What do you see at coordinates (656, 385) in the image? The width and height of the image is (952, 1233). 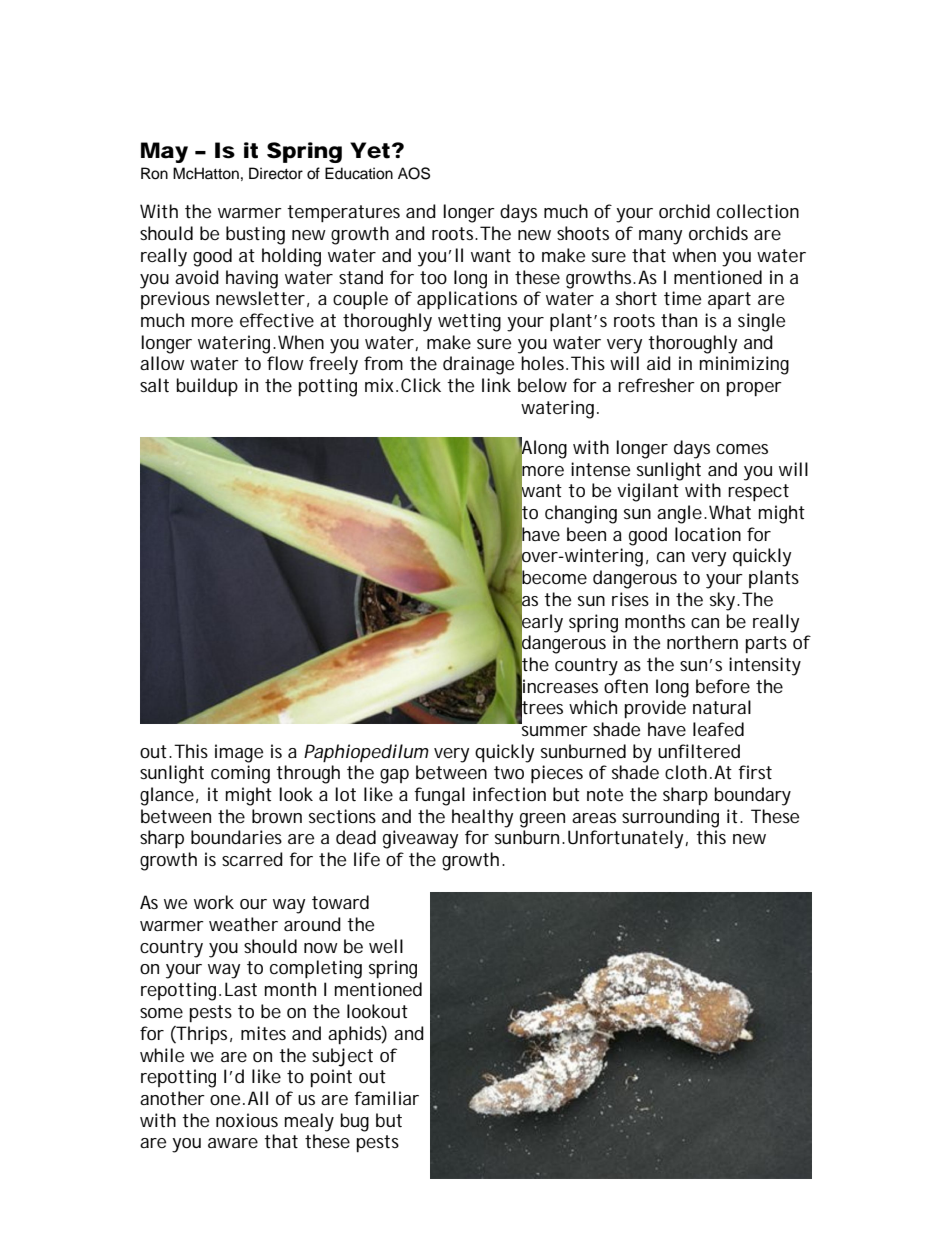 I see `refresher` at bounding box center [656, 385].
